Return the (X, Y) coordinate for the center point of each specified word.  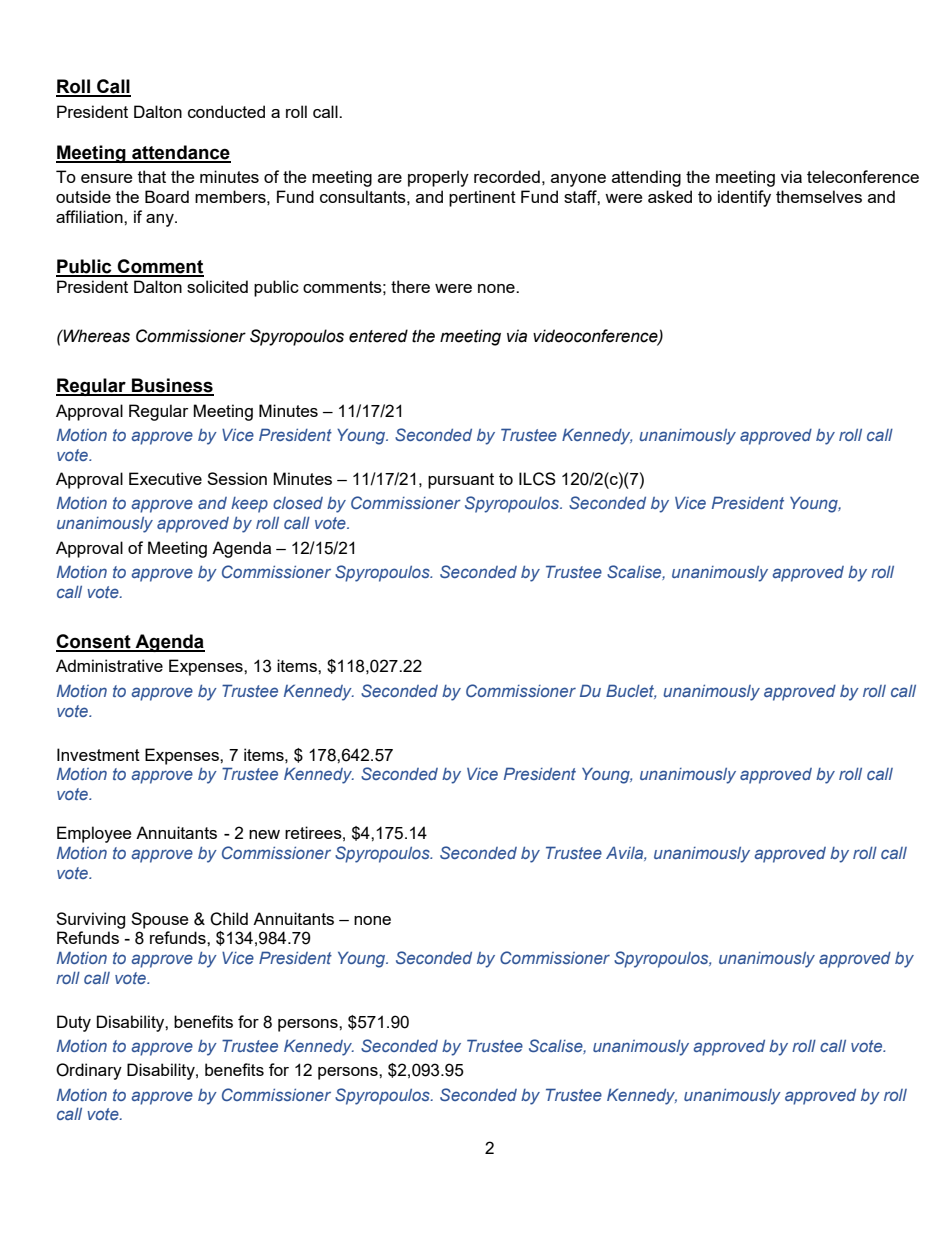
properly (438, 178)
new (264, 834)
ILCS (537, 479)
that (152, 176)
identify (744, 198)
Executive (165, 478)
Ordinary (89, 1071)
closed (298, 503)
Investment (98, 754)
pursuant (461, 481)
